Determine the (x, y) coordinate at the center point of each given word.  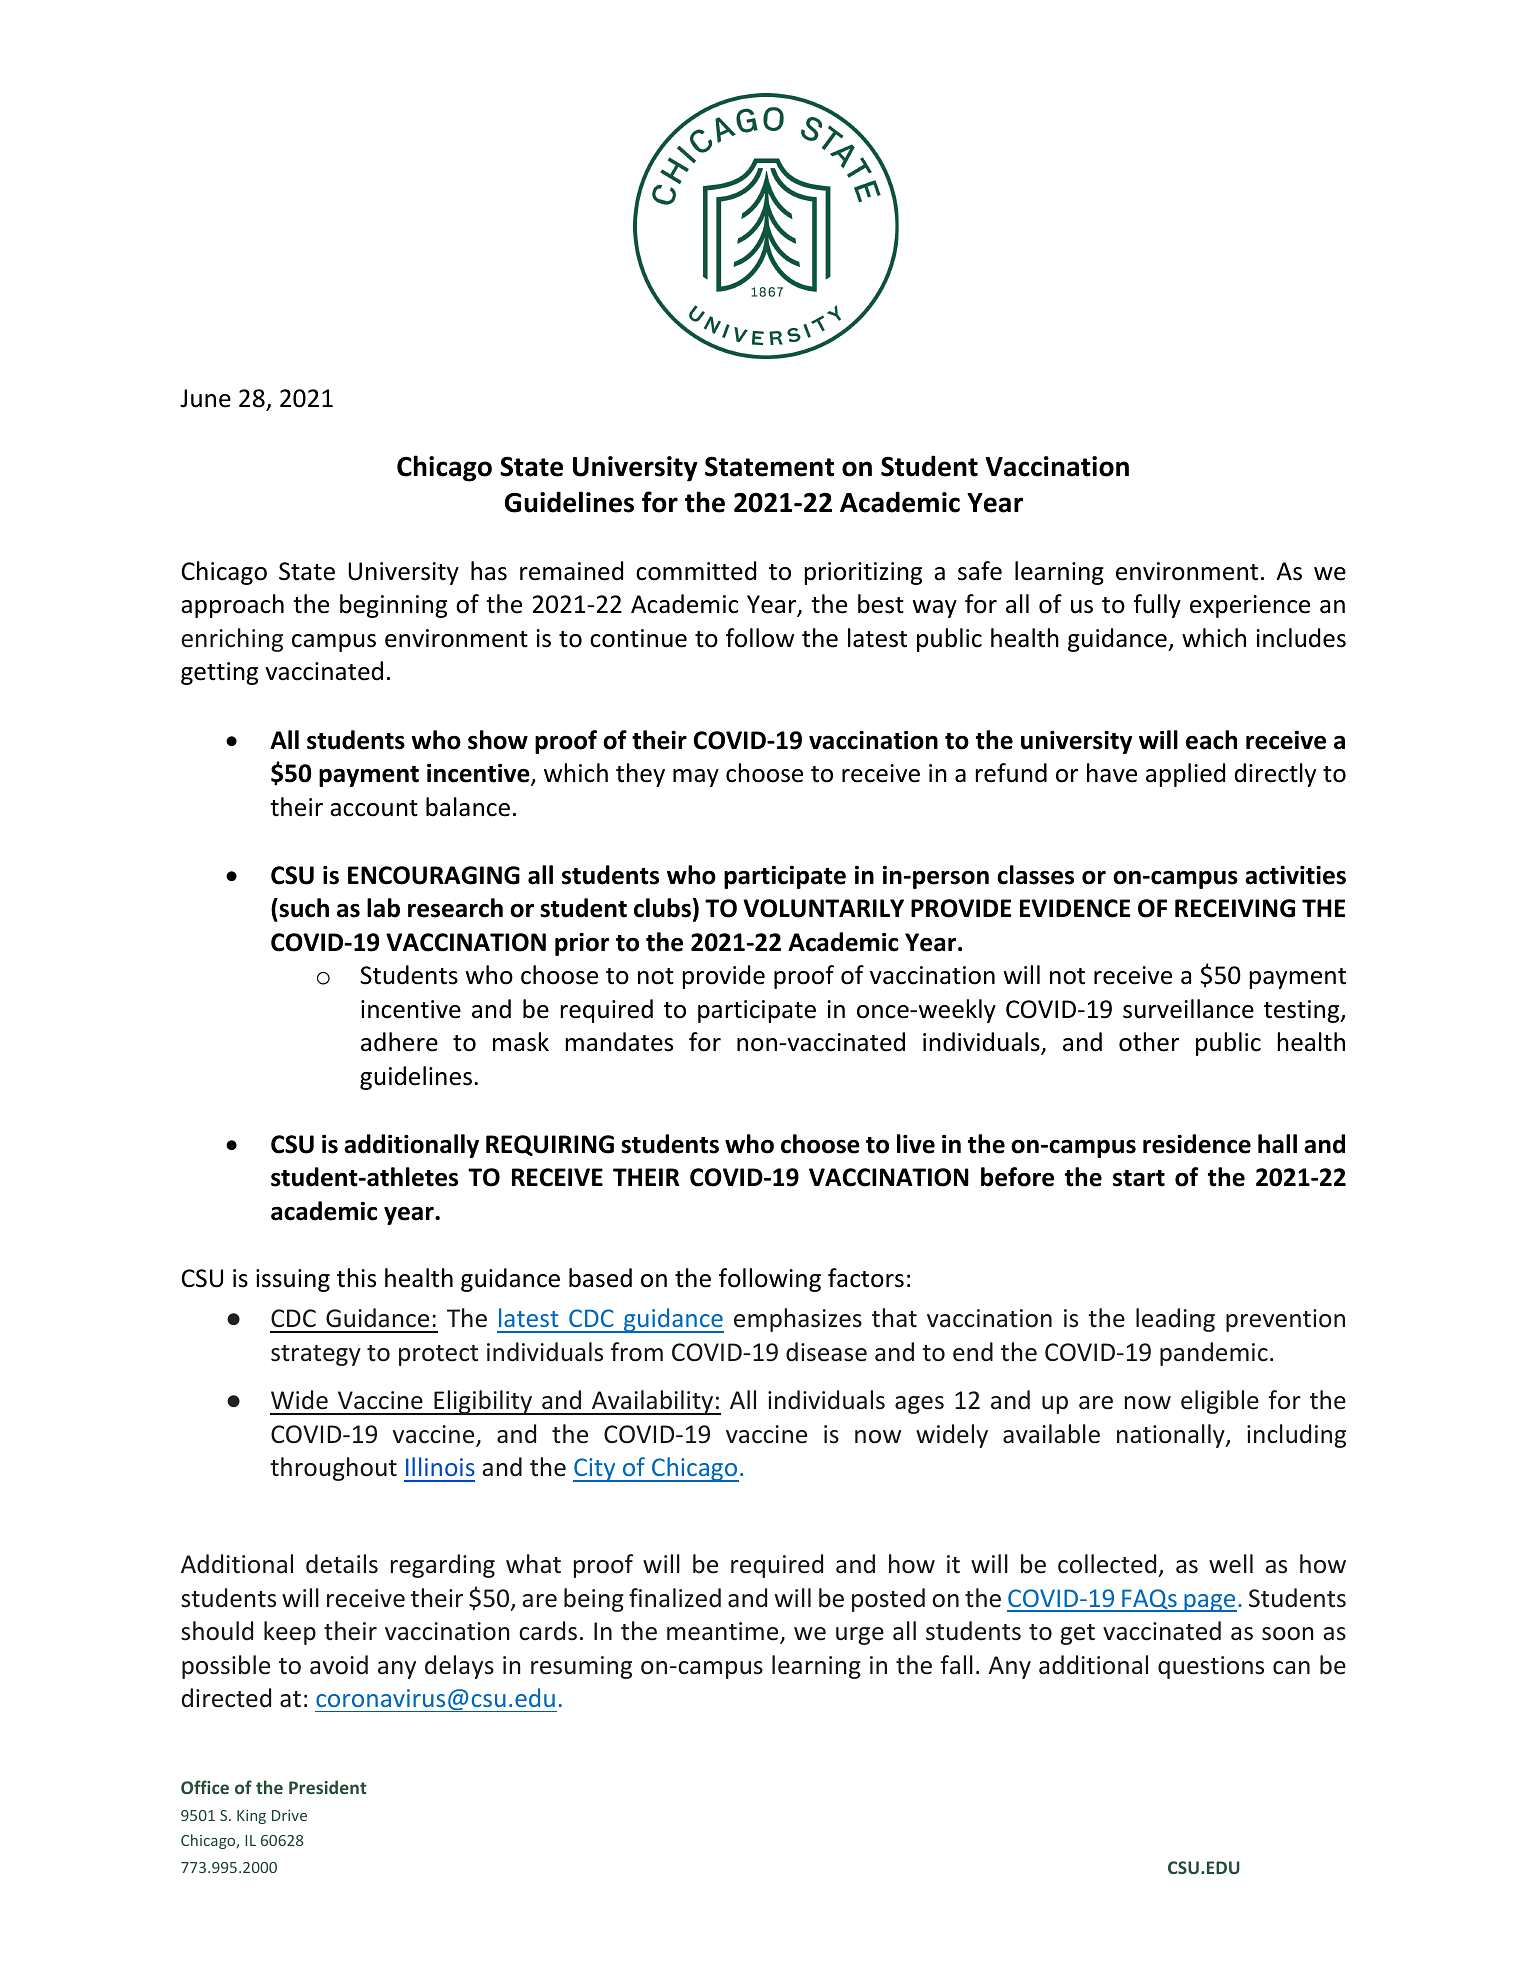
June (205, 398)
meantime (724, 1632)
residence (1197, 1144)
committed (696, 571)
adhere (399, 1042)
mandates (619, 1042)
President (328, 1787)
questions (1211, 1667)
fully (1157, 606)
